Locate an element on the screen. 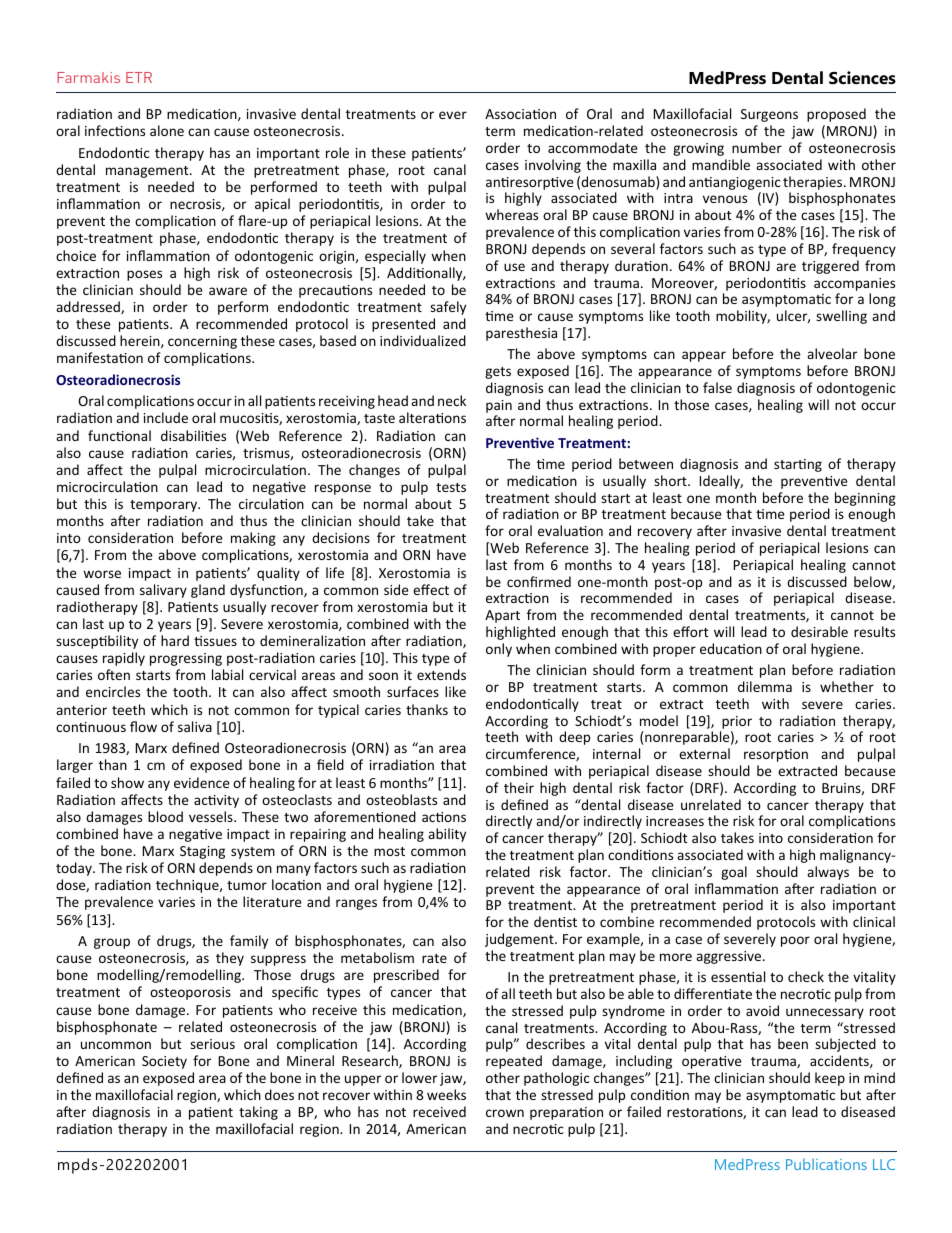 The width and height of the screenshot is (952, 1233). hard is located at coordinates (175, 640).
